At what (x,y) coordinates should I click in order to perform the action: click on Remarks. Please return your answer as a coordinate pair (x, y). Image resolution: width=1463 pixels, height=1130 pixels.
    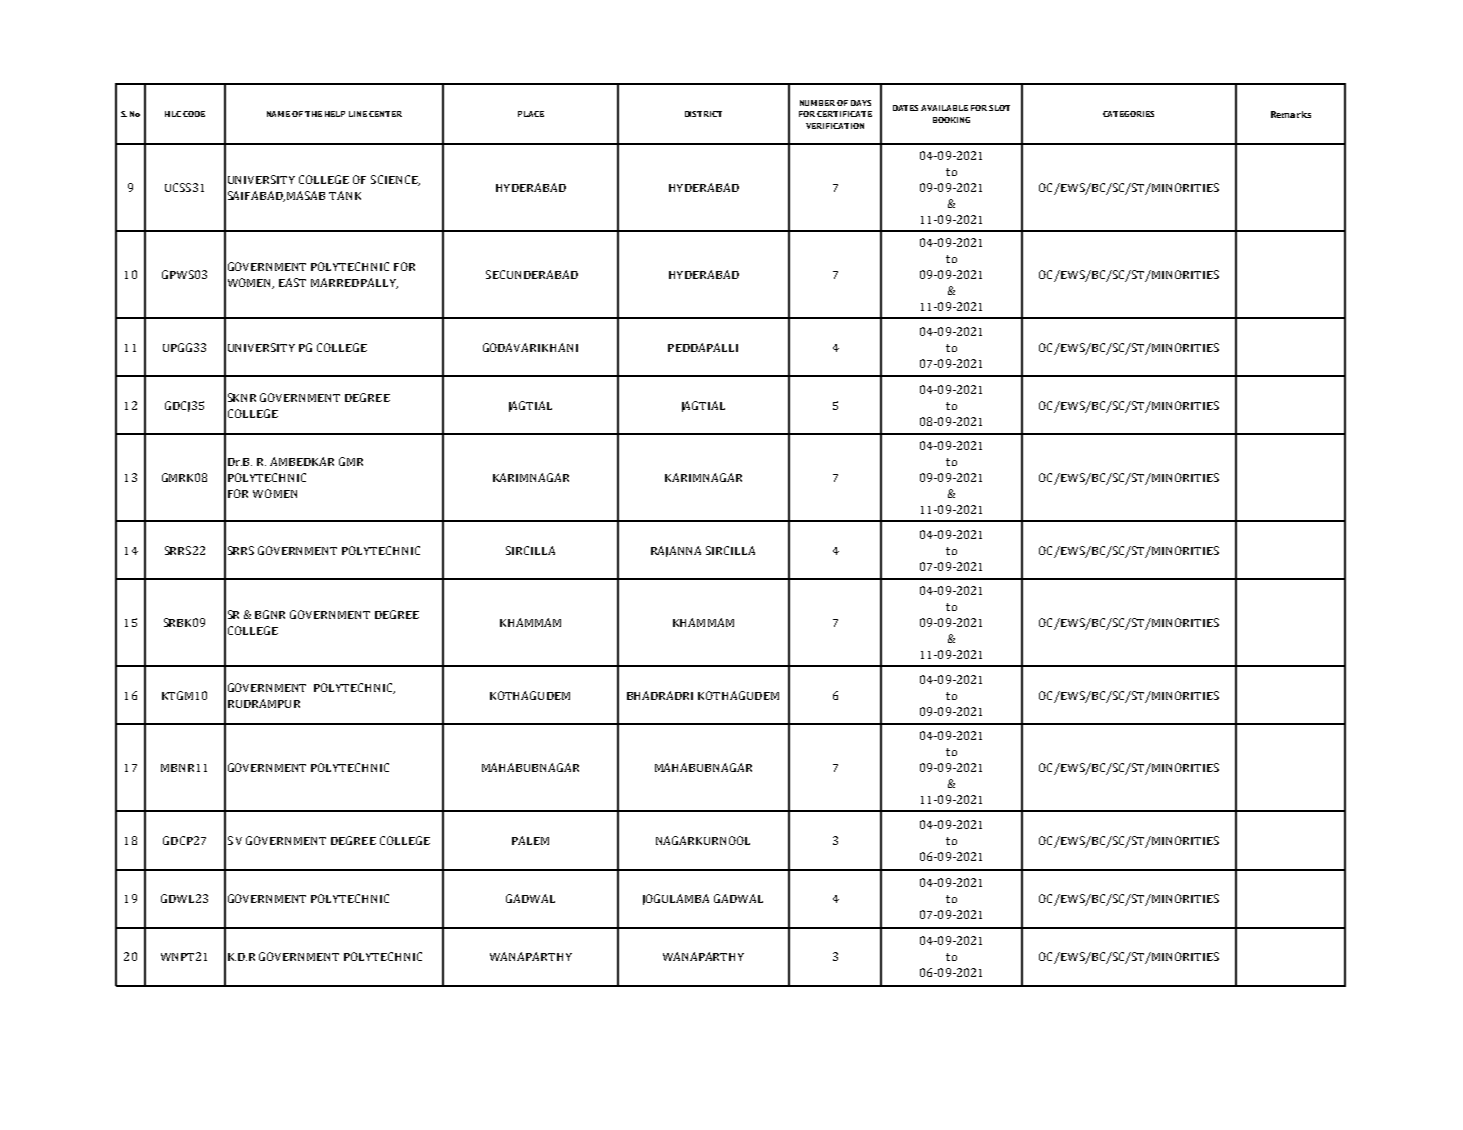
    Looking at the image, I should click on (1291, 114).
